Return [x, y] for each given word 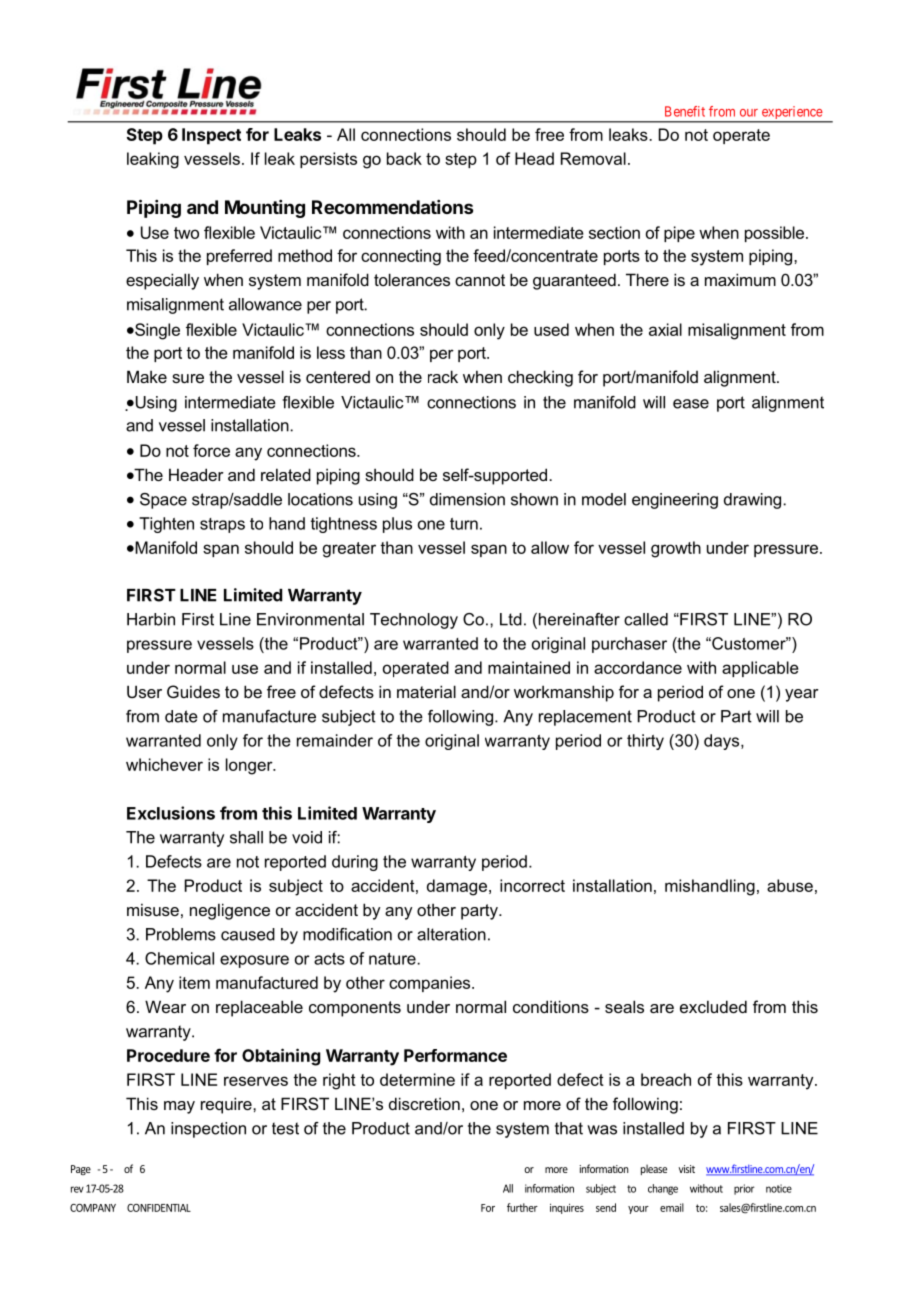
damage [458, 887]
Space [163, 501]
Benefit [685, 111]
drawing [754, 501]
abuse [790, 885]
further [522, 1207]
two [186, 233]
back [404, 158]
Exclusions [171, 813]
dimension [467, 499]
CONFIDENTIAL [159, 1208]
